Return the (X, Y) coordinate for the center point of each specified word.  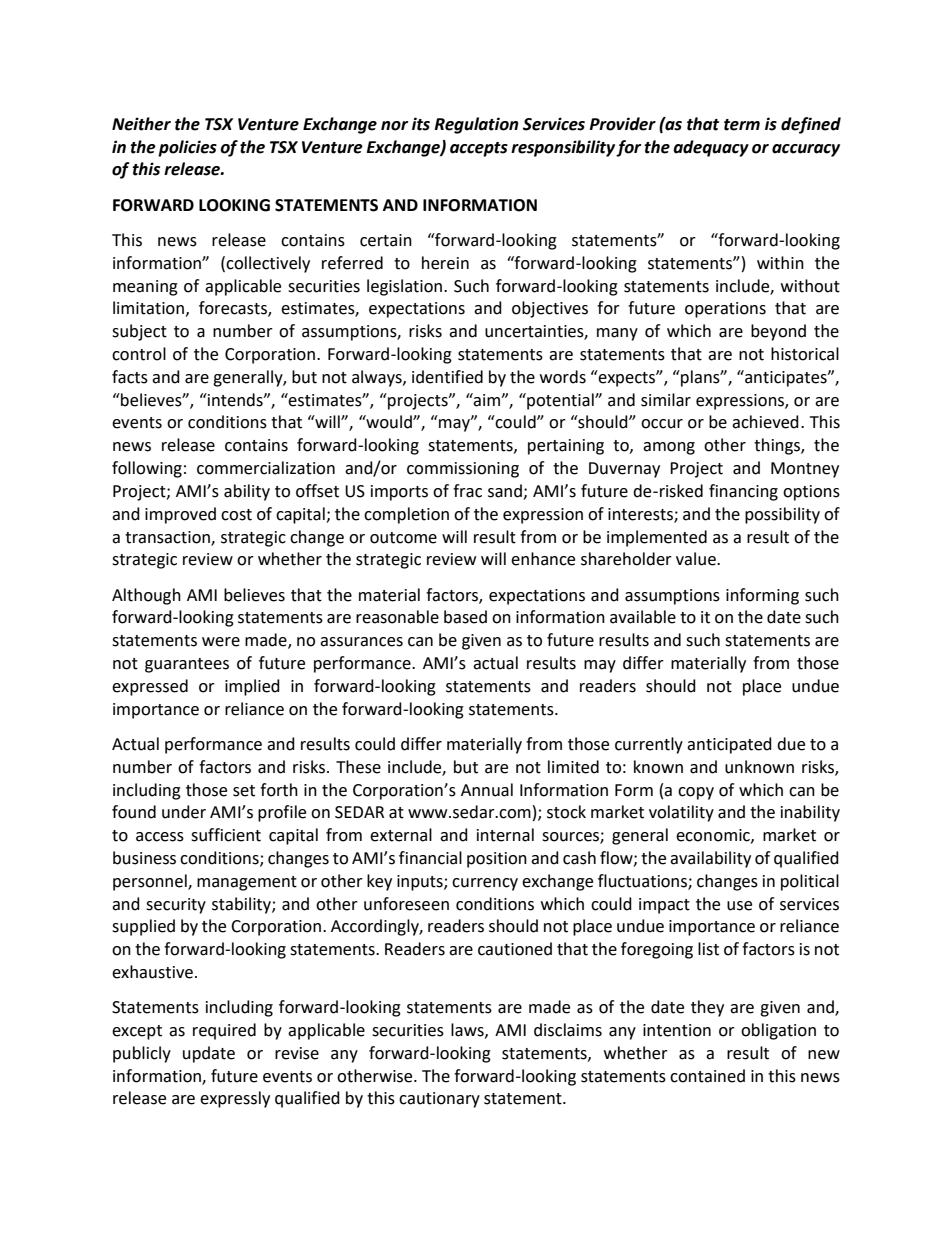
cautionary (439, 1100)
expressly (235, 1099)
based (465, 617)
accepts (479, 149)
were (221, 642)
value (697, 559)
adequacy (711, 148)
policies (187, 148)
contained (707, 1076)
